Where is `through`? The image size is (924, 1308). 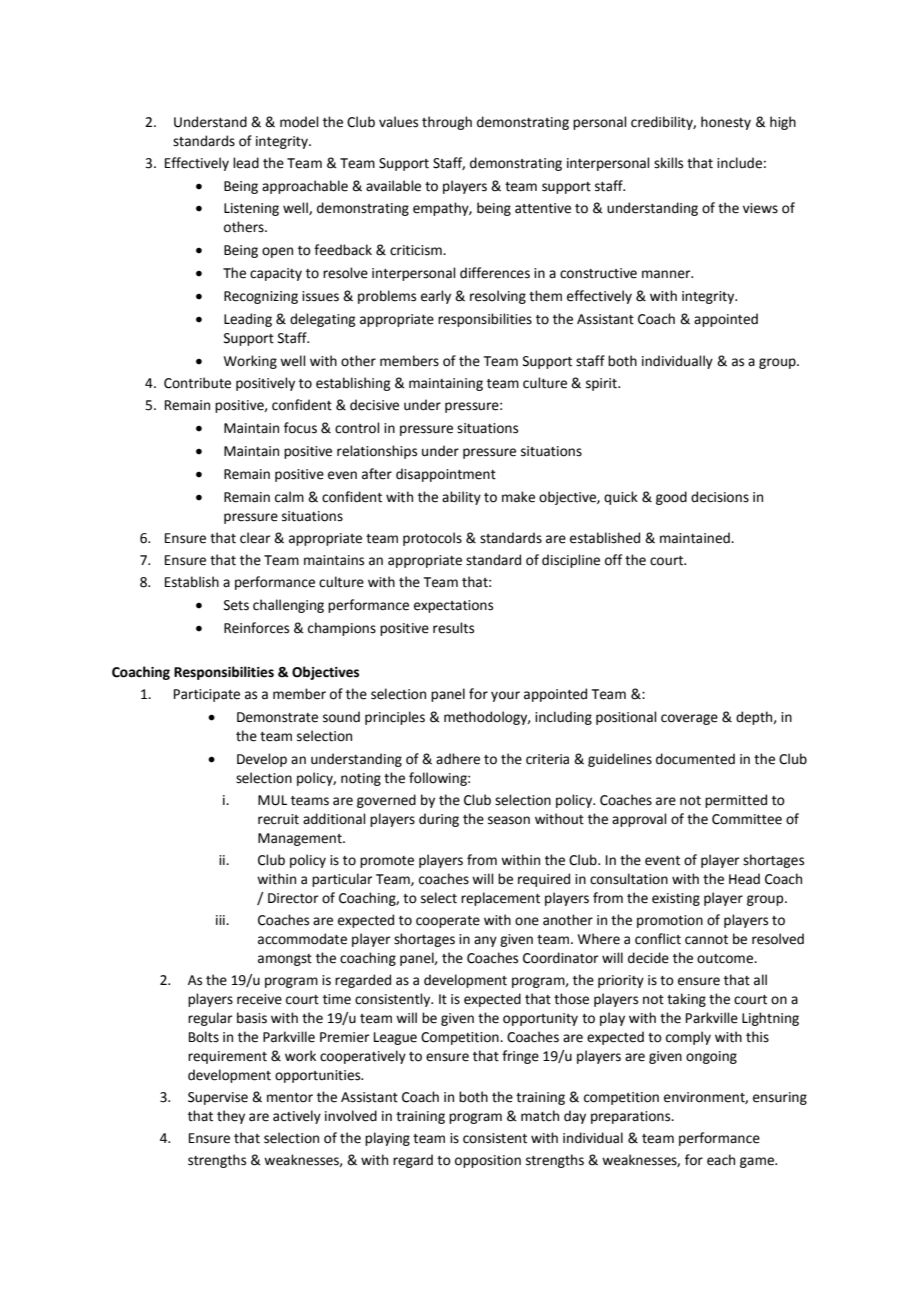
through is located at coordinates (447, 123).
